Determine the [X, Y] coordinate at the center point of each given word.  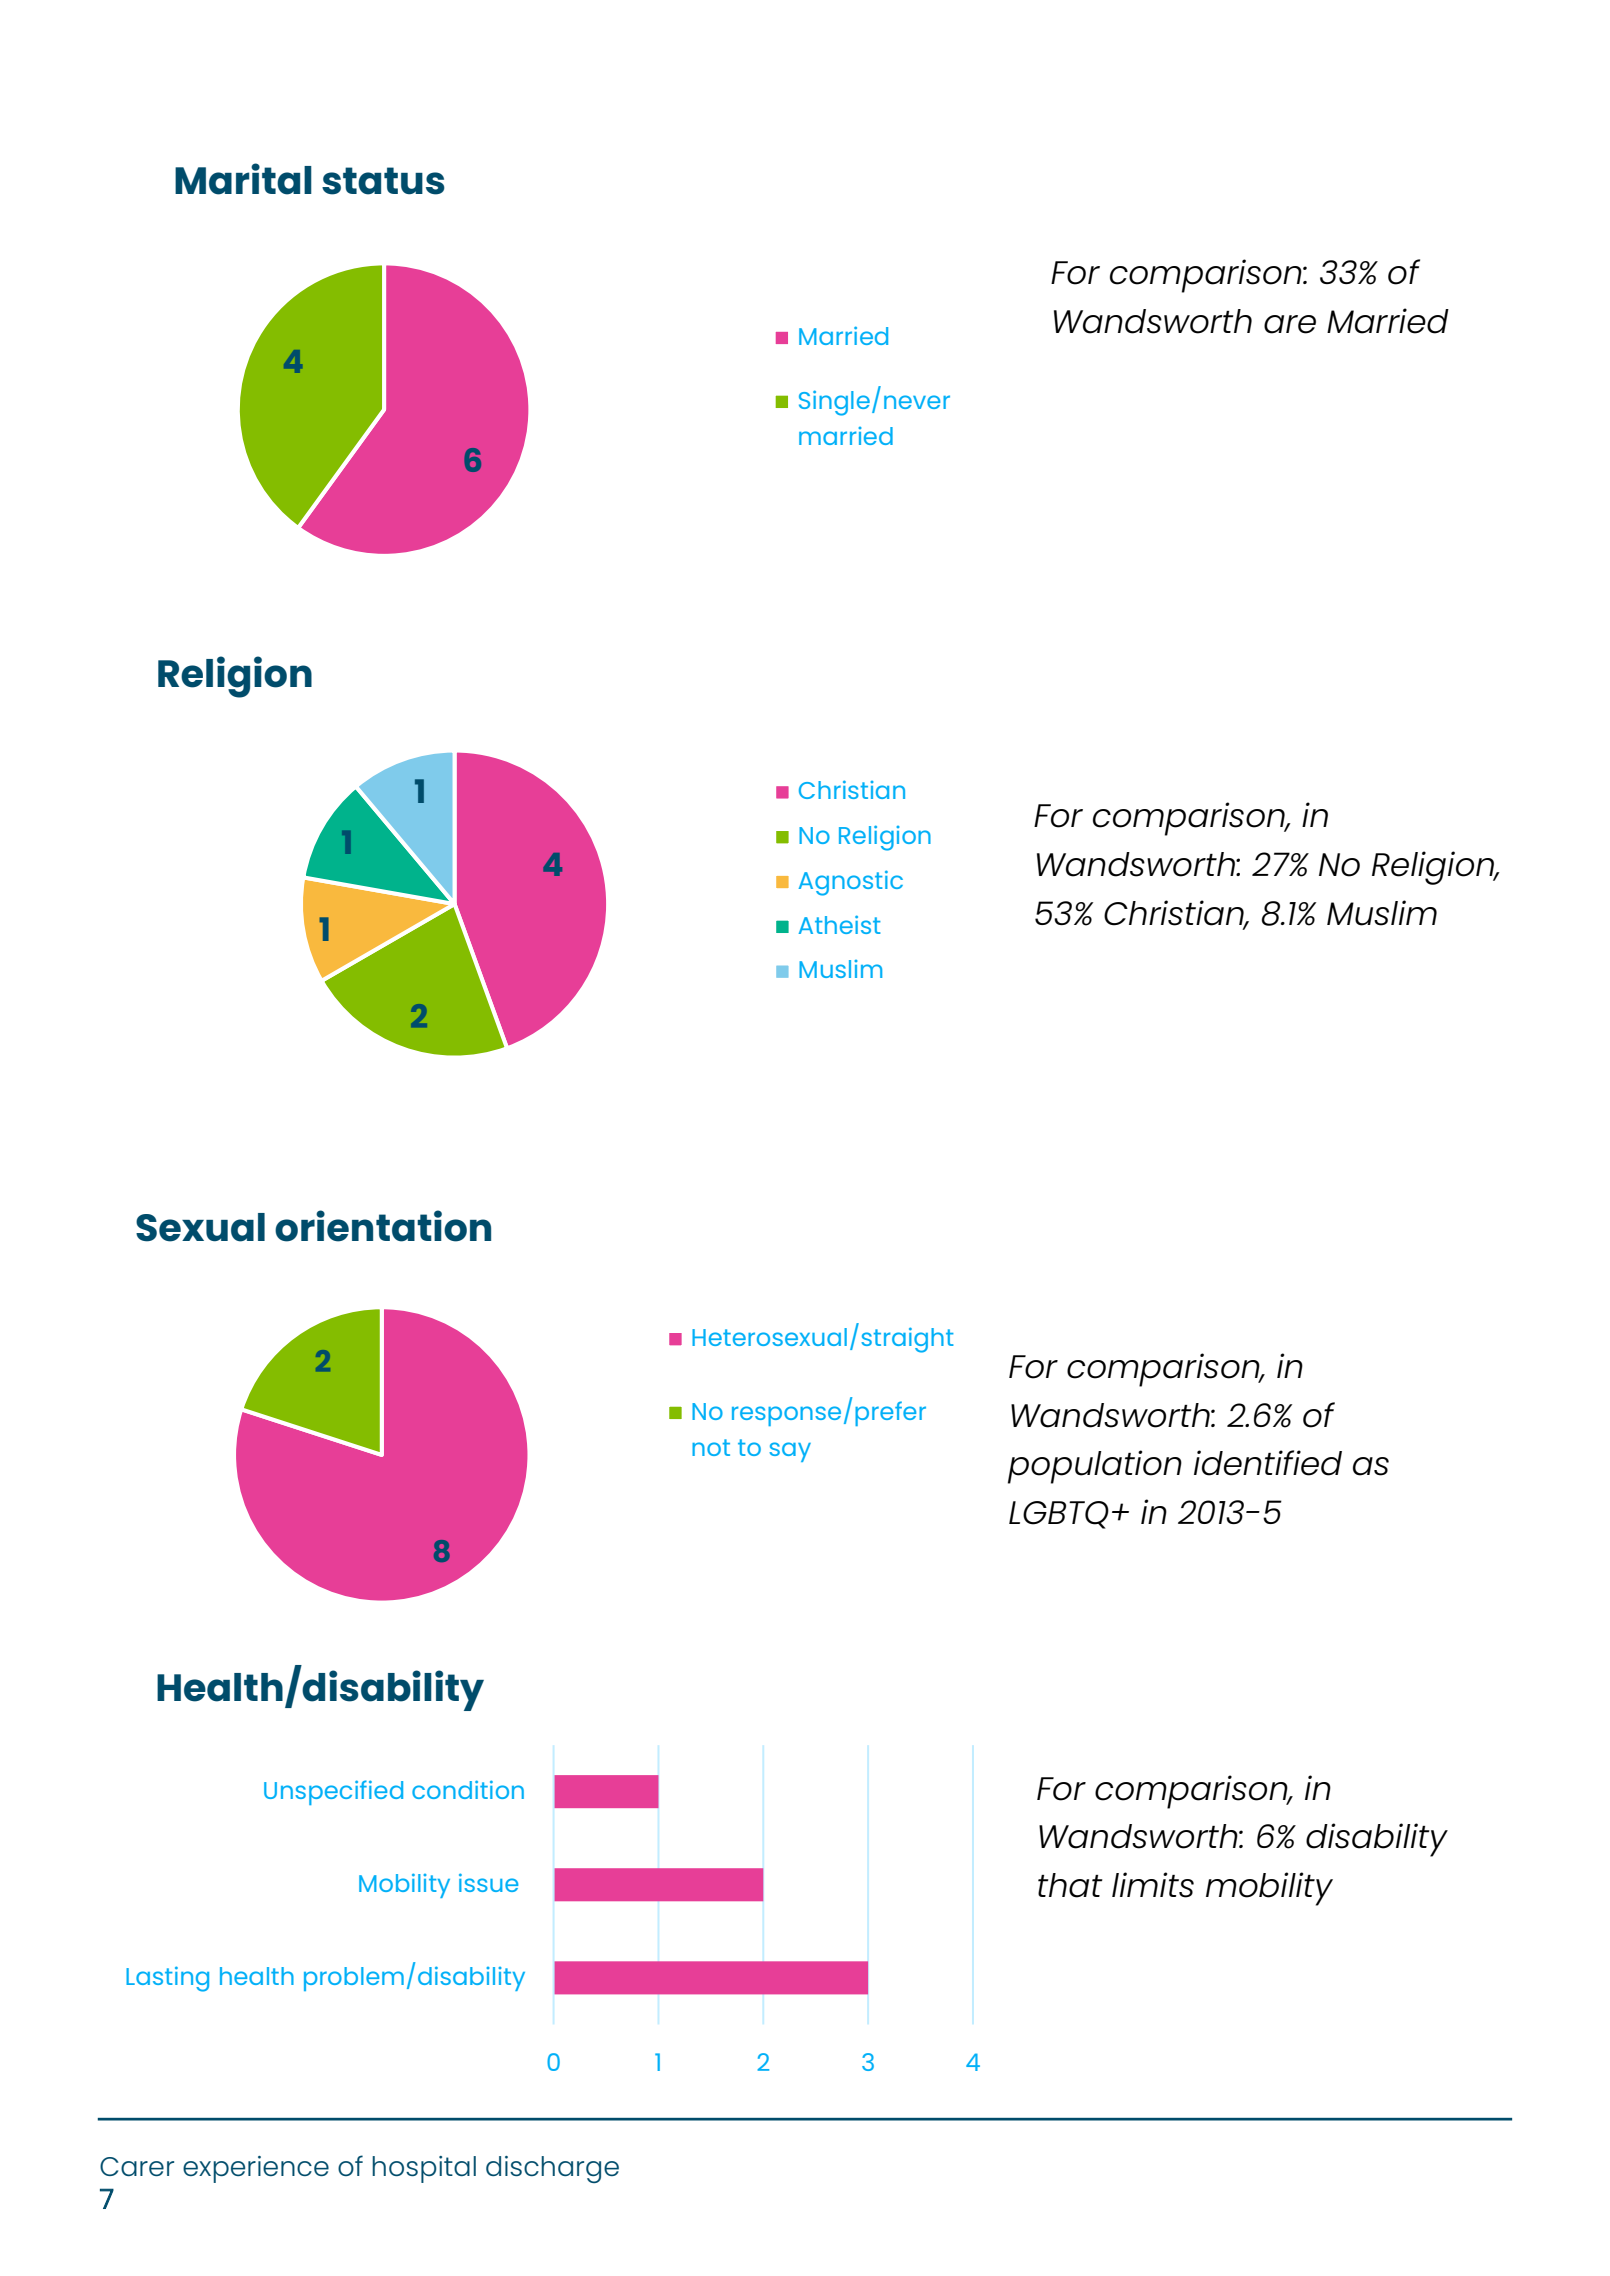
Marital [243, 179]
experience [256, 2169]
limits [1153, 1885]
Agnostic [851, 883]
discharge [552, 2169]
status [383, 181]
